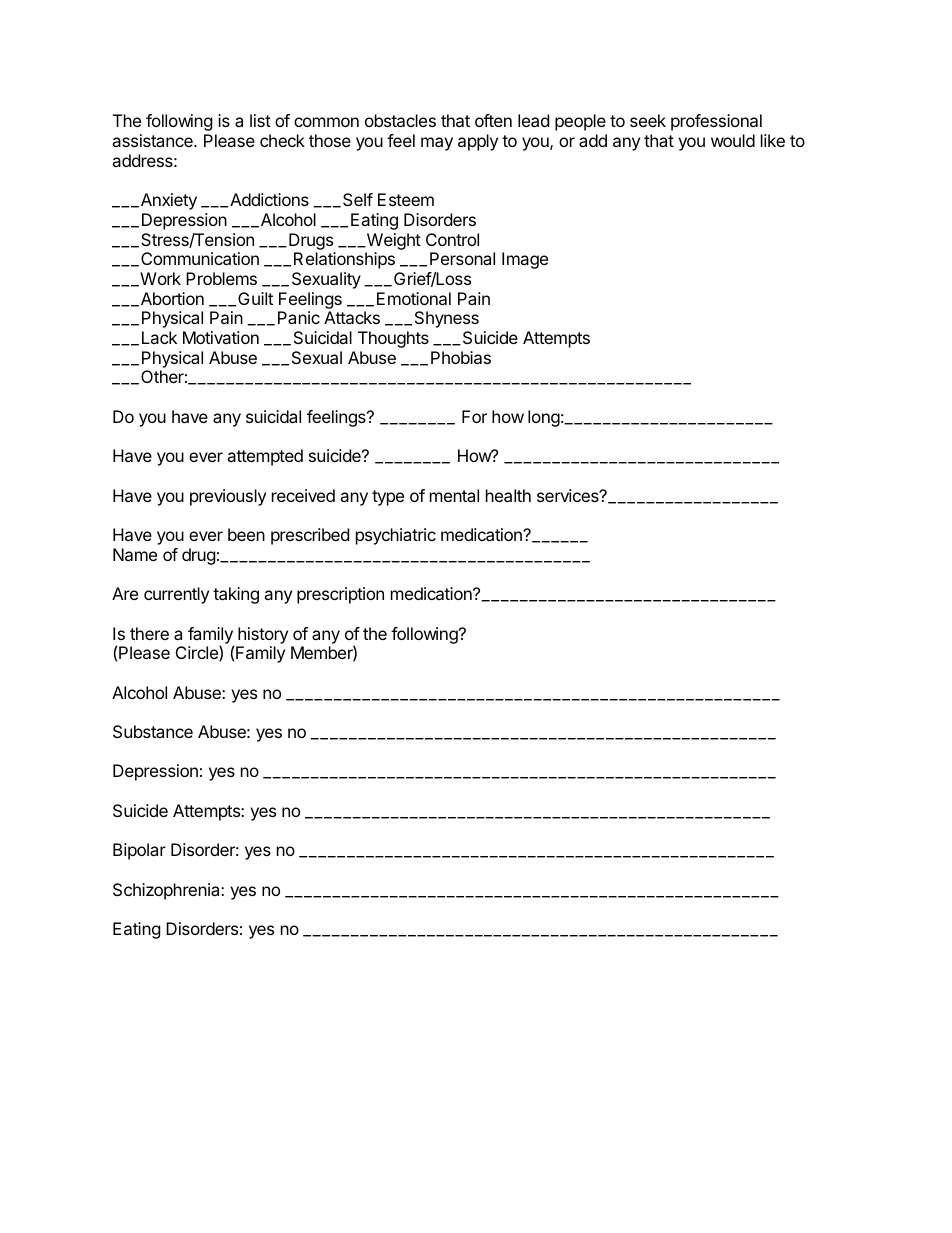 The height and width of the page is (1233, 952). I want to click on health, so click(508, 495).
